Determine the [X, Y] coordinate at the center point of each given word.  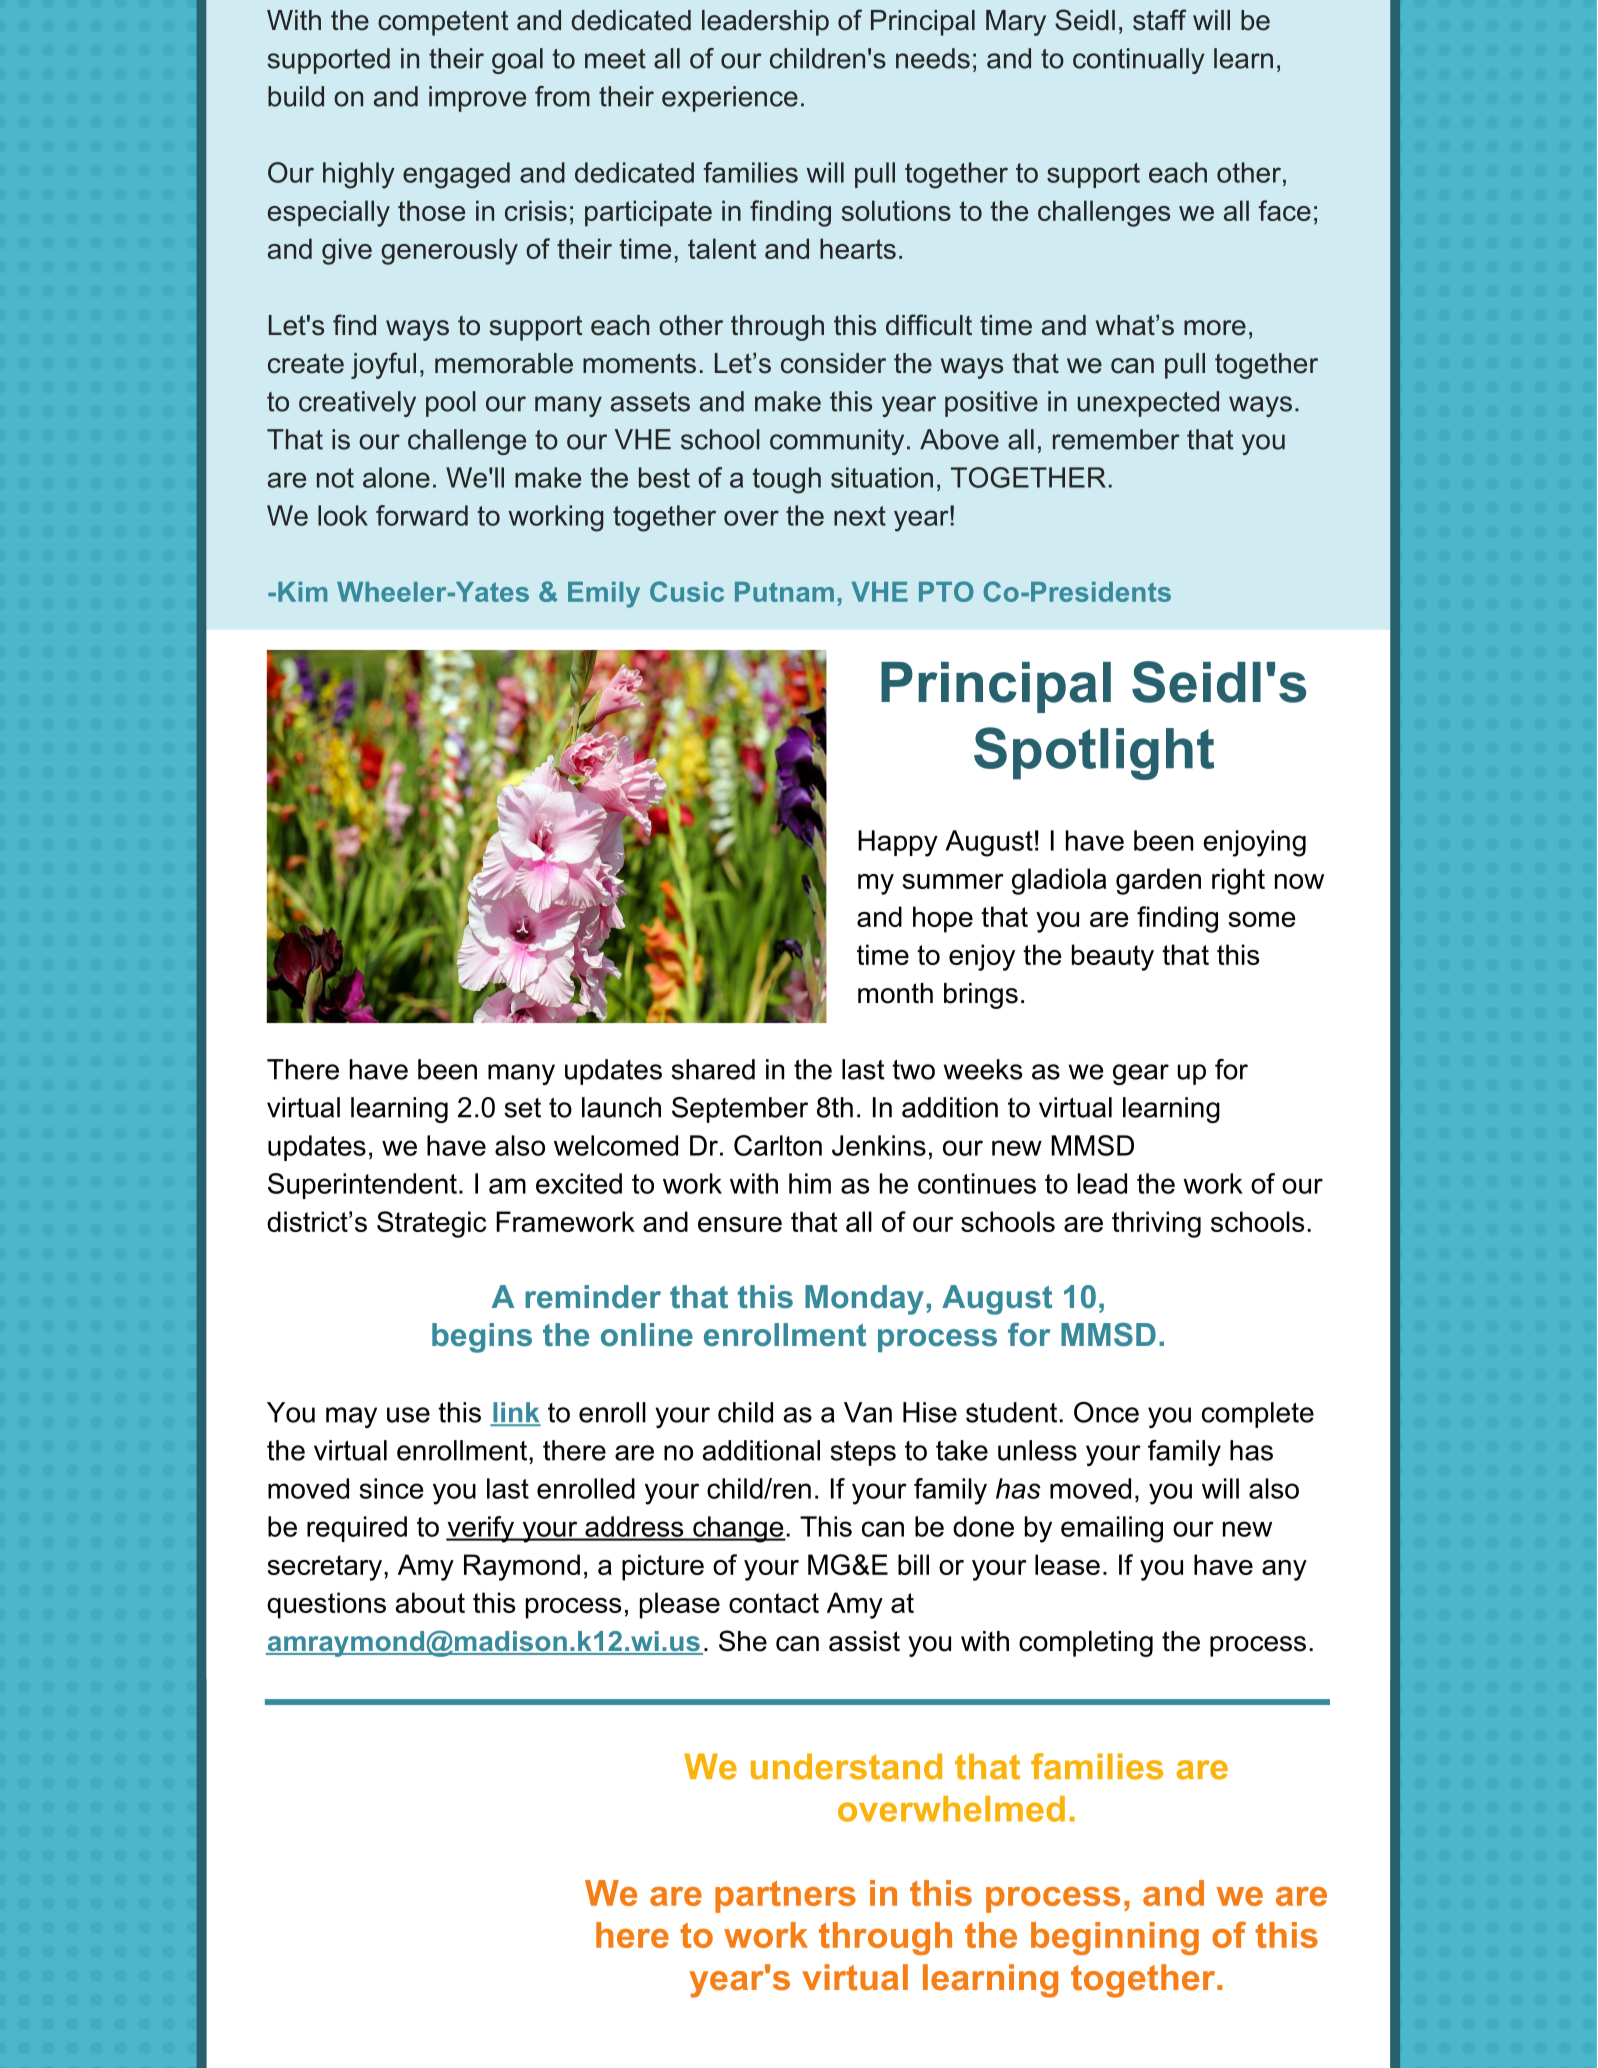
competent [443, 23]
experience [730, 99]
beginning [1115, 1938]
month [895, 993]
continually [1138, 61]
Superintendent [362, 1186]
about [430, 1602]
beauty [1113, 957]
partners [785, 1897]
